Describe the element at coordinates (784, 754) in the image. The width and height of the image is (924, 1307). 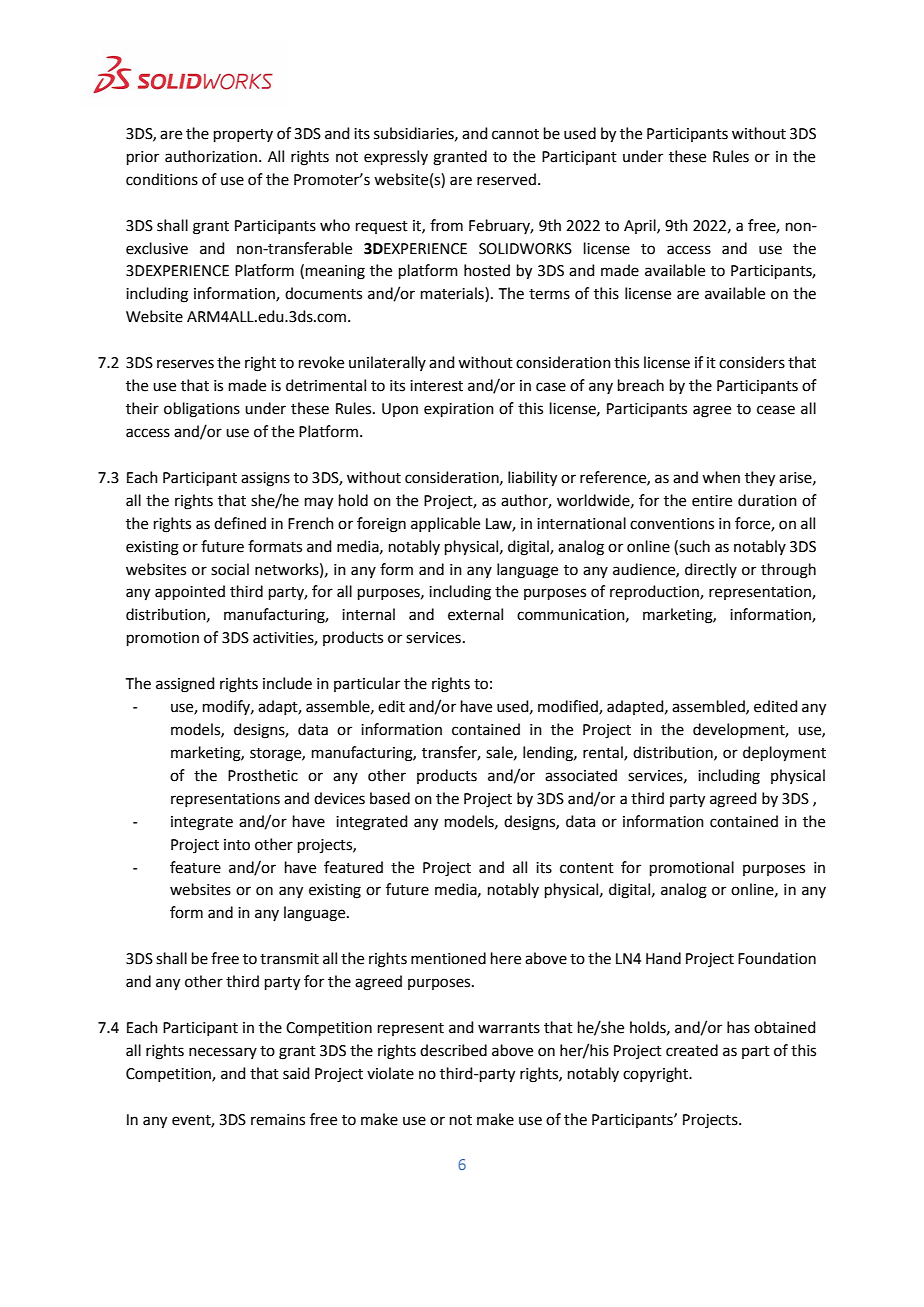
I see `deployment` at that location.
